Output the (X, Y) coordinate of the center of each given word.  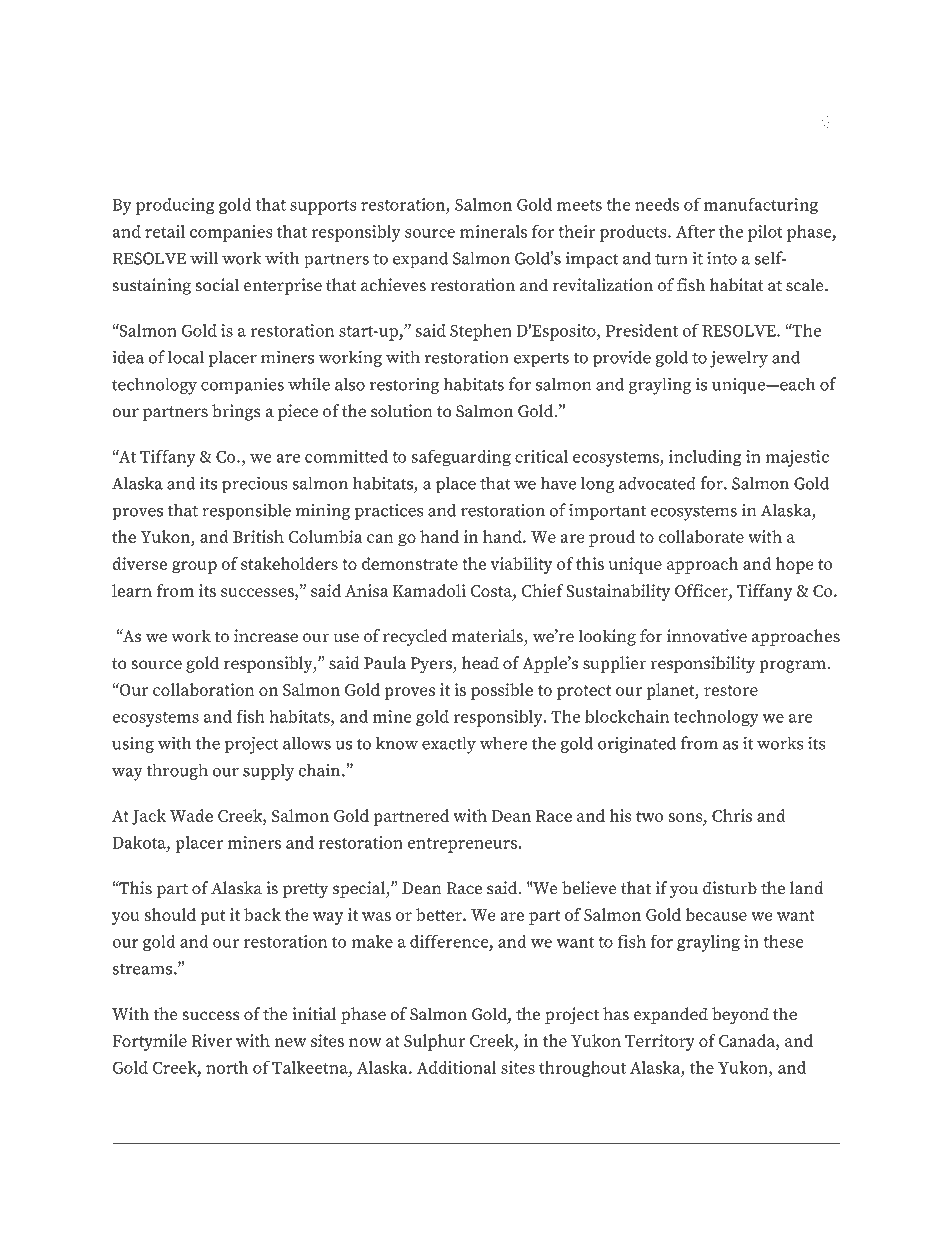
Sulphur (434, 1042)
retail (165, 231)
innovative (707, 636)
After (695, 231)
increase (266, 636)
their (576, 231)
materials (488, 637)
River (212, 1040)
